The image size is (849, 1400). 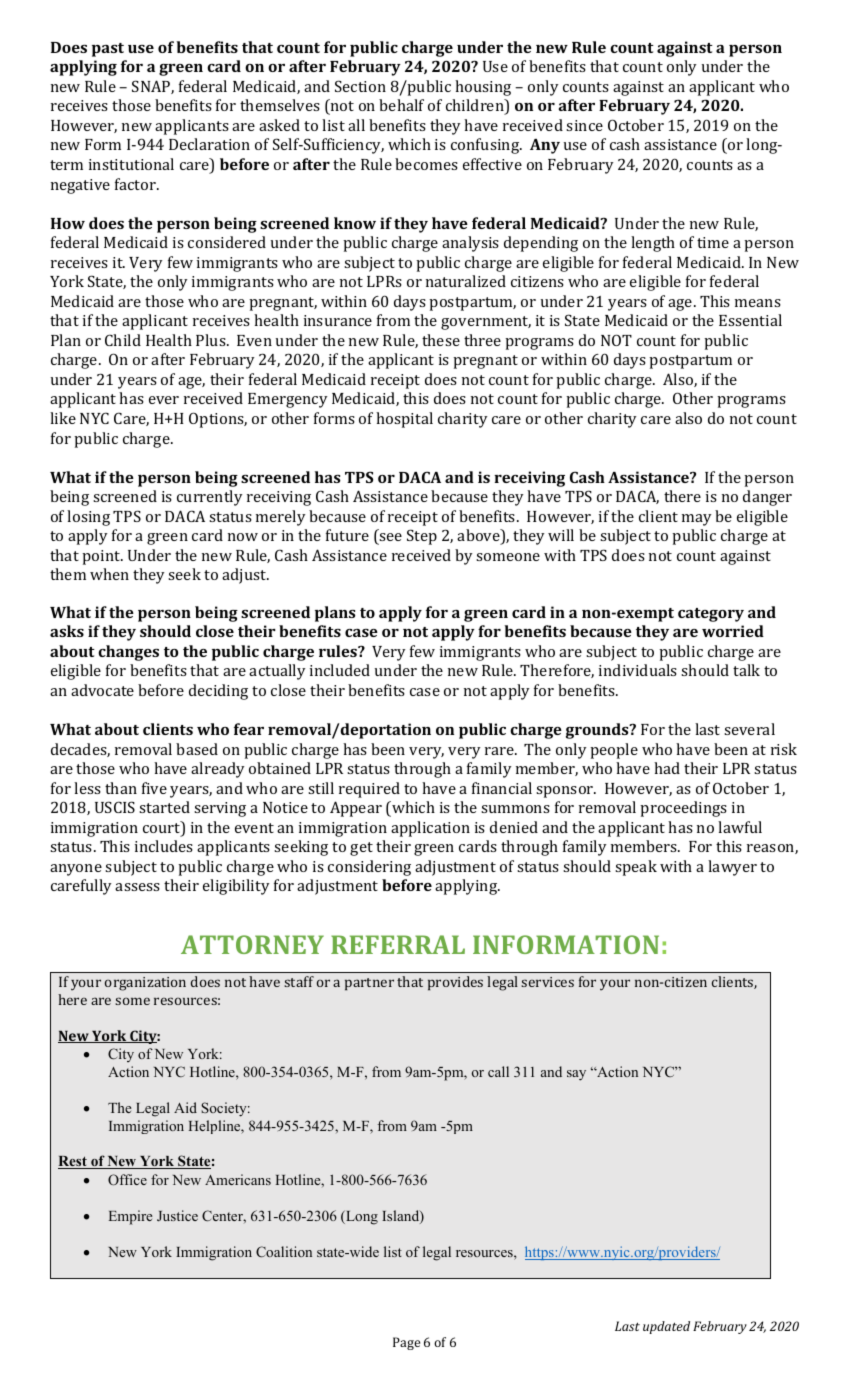 What do you see at coordinates (131, 1217) in the screenshot?
I see `Empire` at bounding box center [131, 1217].
